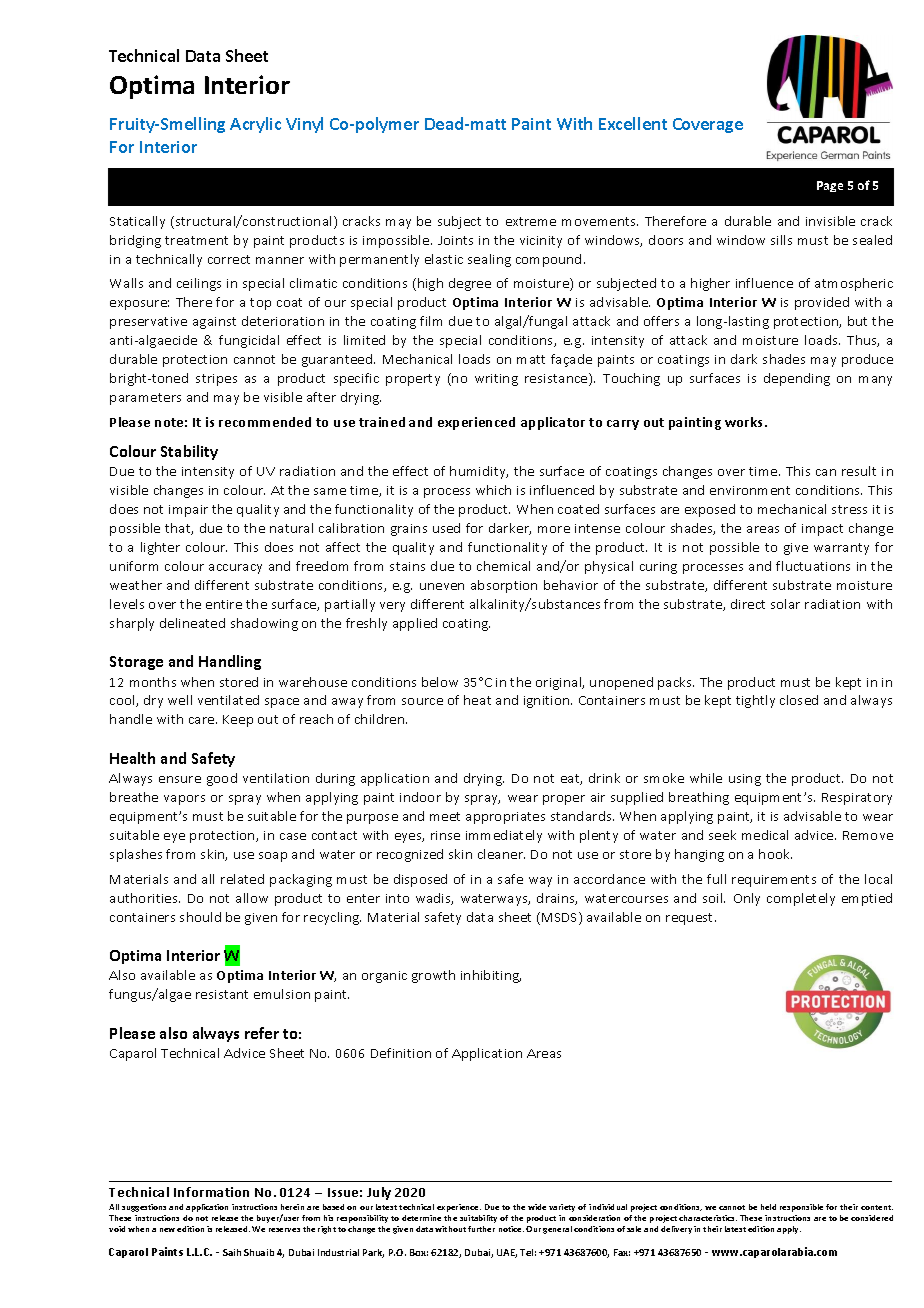 The width and height of the image is (924, 1308). Describe the element at coordinates (200, 917) in the image. I see `should` at that location.
